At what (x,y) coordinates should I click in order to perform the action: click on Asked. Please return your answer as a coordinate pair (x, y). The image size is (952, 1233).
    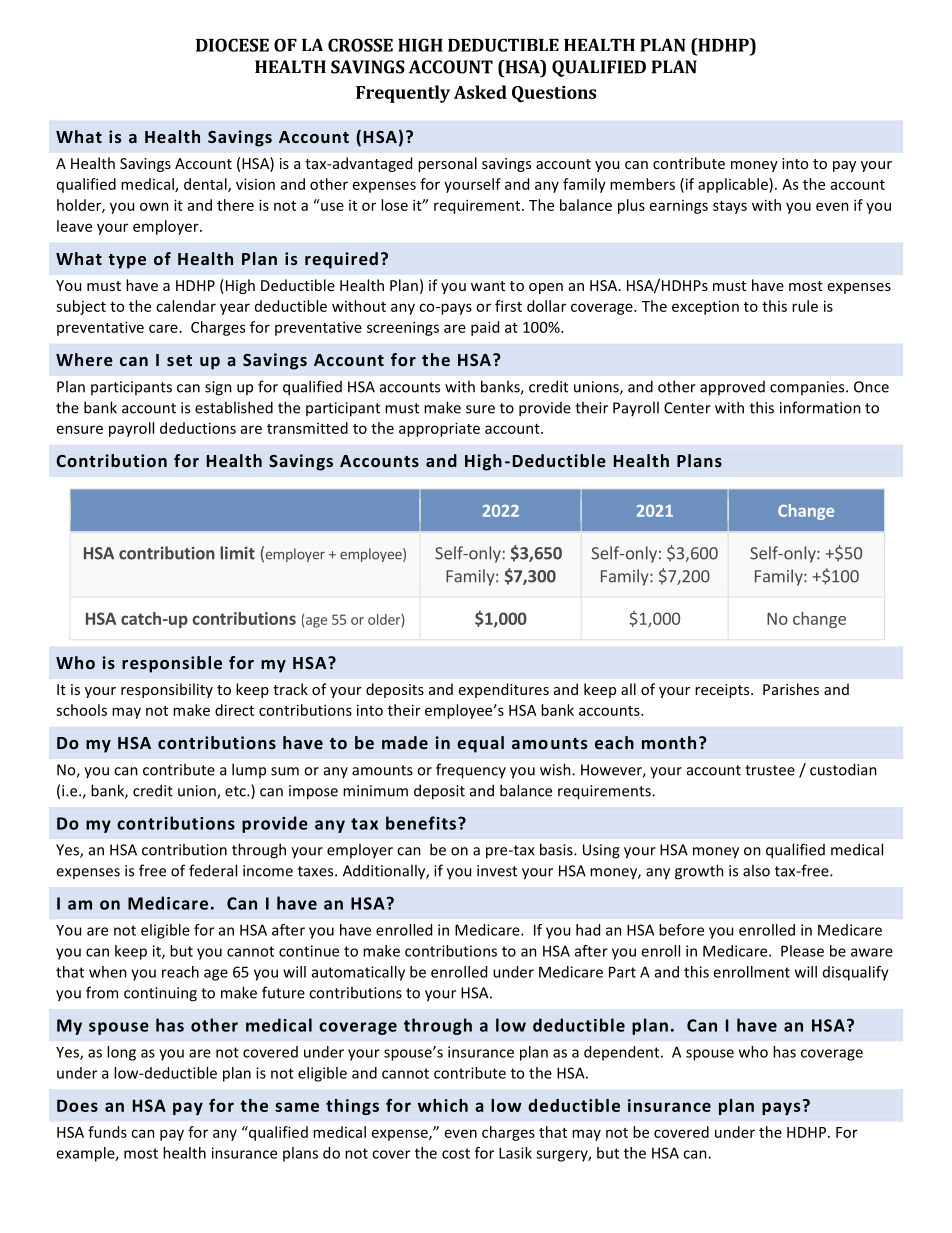
    Looking at the image, I should click on (480, 92).
